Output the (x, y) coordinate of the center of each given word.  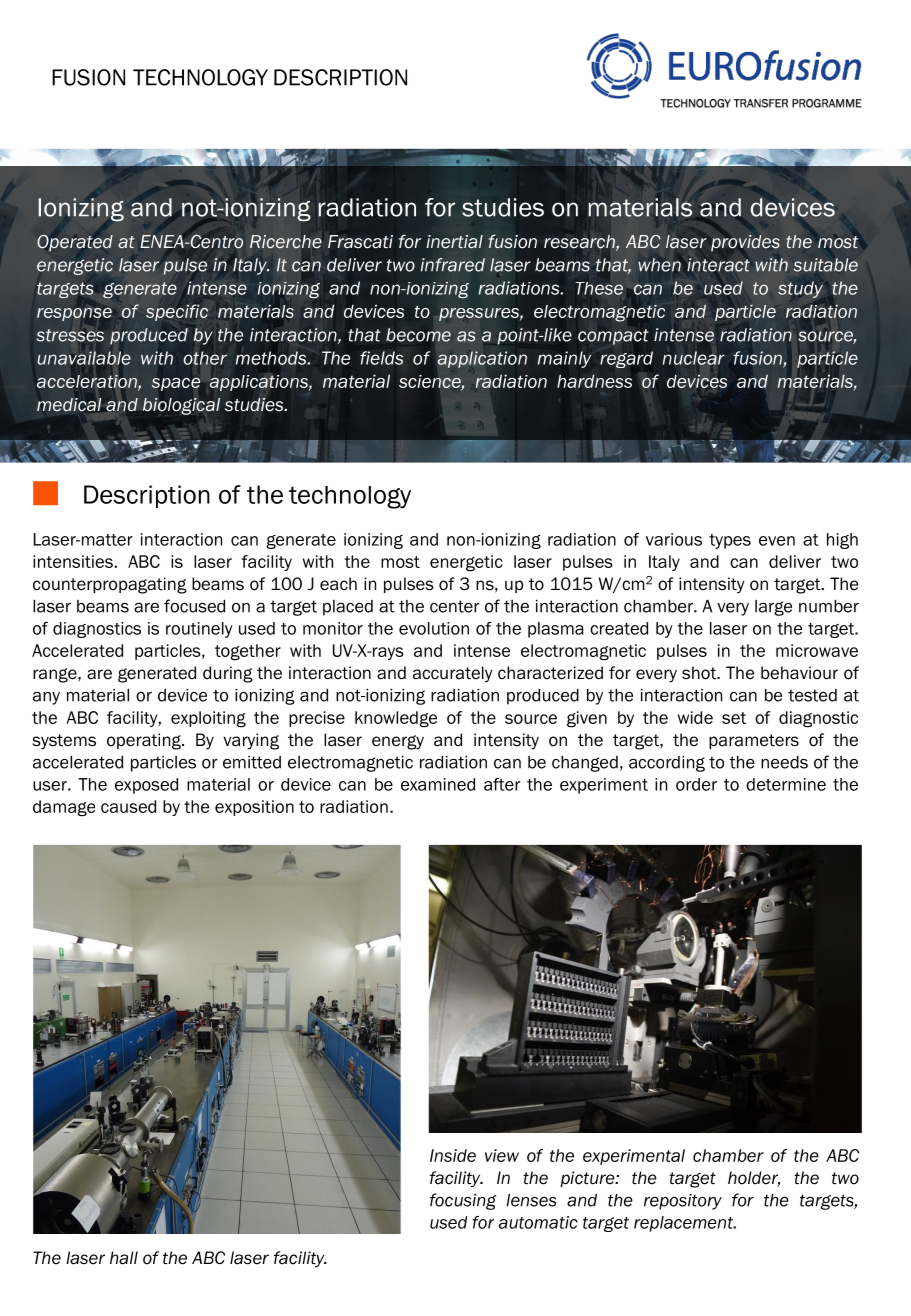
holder (754, 1179)
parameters (754, 741)
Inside (453, 1155)
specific (177, 312)
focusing (463, 1201)
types (730, 541)
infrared (453, 265)
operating (145, 741)
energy (398, 742)
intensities (73, 561)
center (455, 606)
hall (124, 1258)
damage (64, 808)
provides (745, 243)
